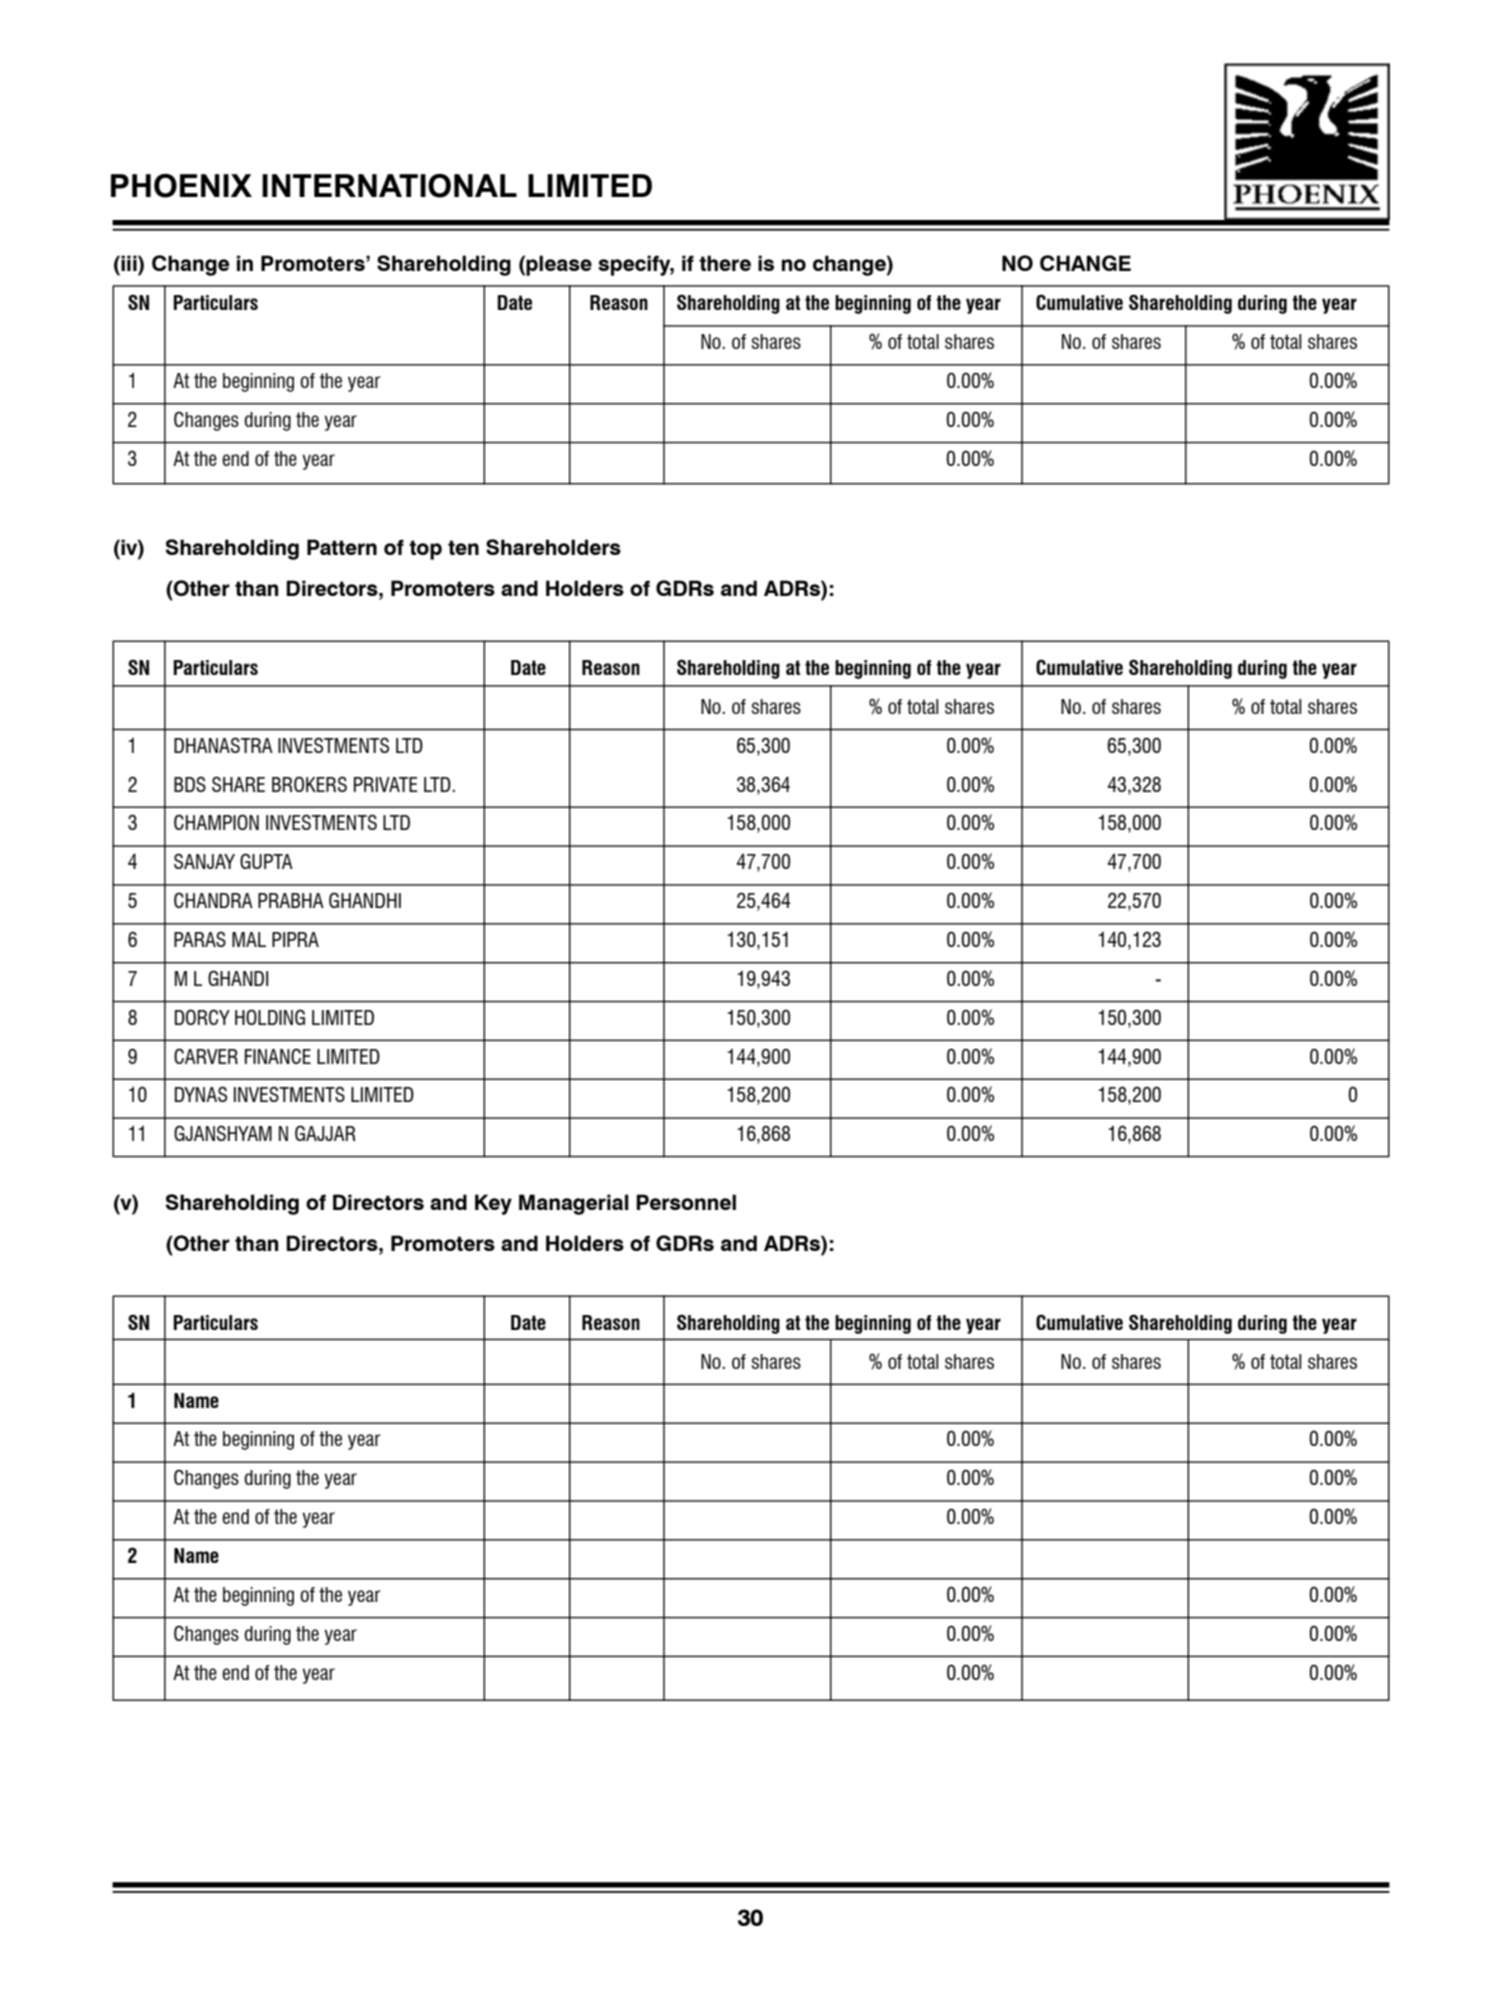  I want to click on CARVER, so click(206, 1056).
